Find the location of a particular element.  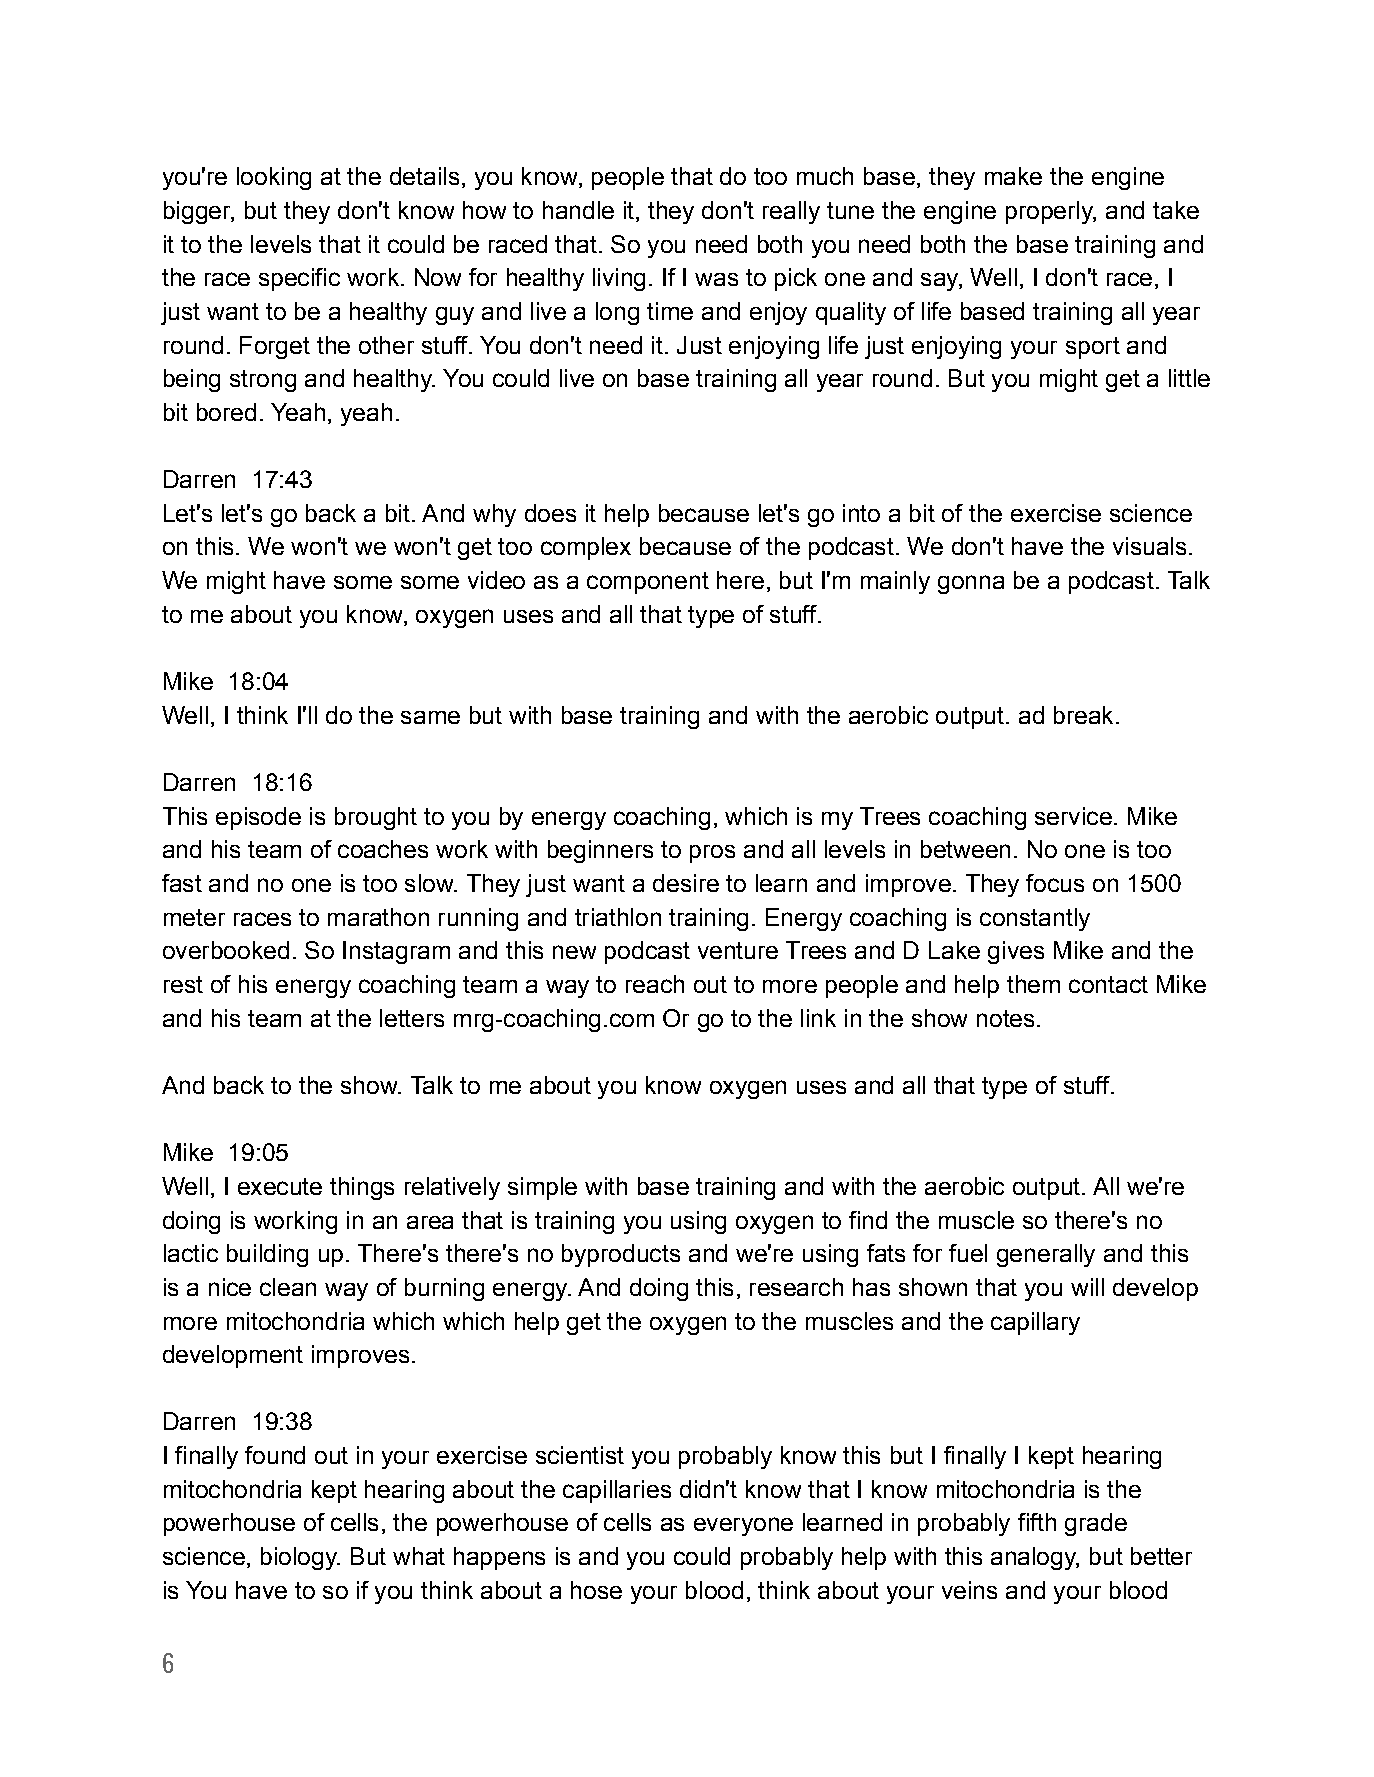

everyone is located at coordinates (743, 1526).
